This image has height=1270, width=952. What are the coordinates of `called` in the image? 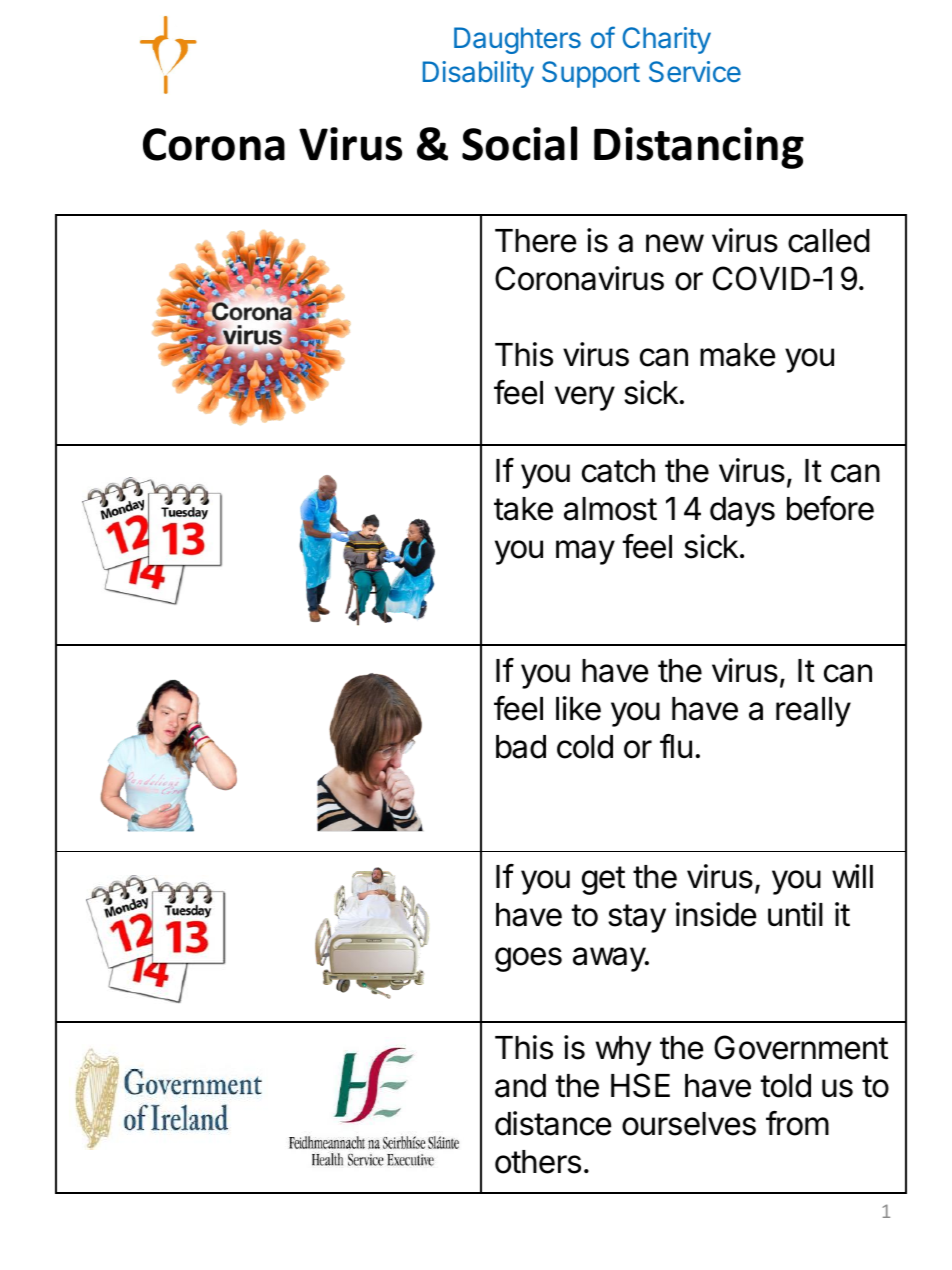 It's located at (829, 241).
